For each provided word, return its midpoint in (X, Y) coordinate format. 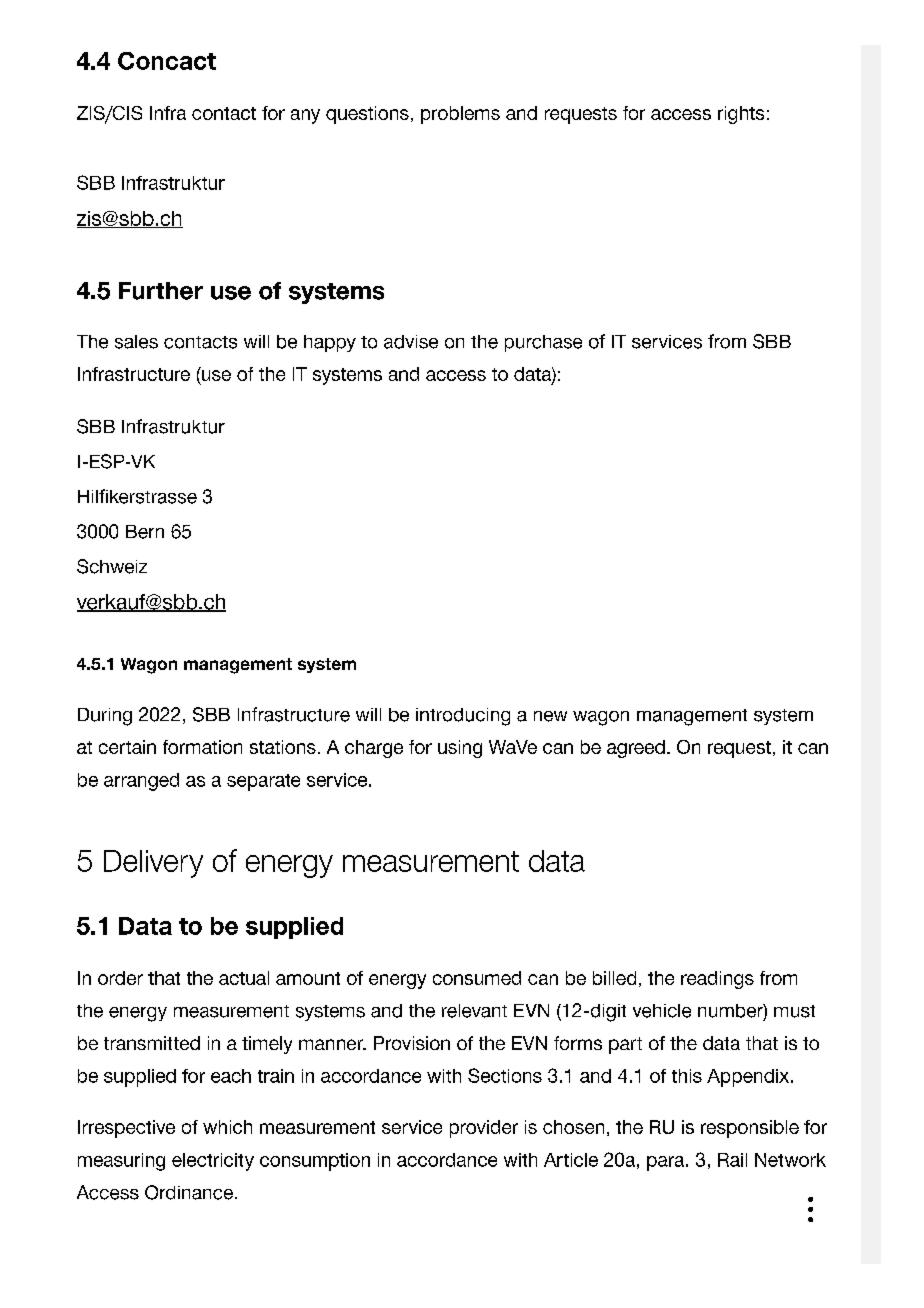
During (105, 717)
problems (460, 115)
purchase (543, 343)
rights (741, 115)
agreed (636, 749)
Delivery (153, 864)
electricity (213, 1162)
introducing (463, 717)
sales (136, 342)
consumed (477, 978)
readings (717, 980)
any (305, 116)
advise (411, 342)
